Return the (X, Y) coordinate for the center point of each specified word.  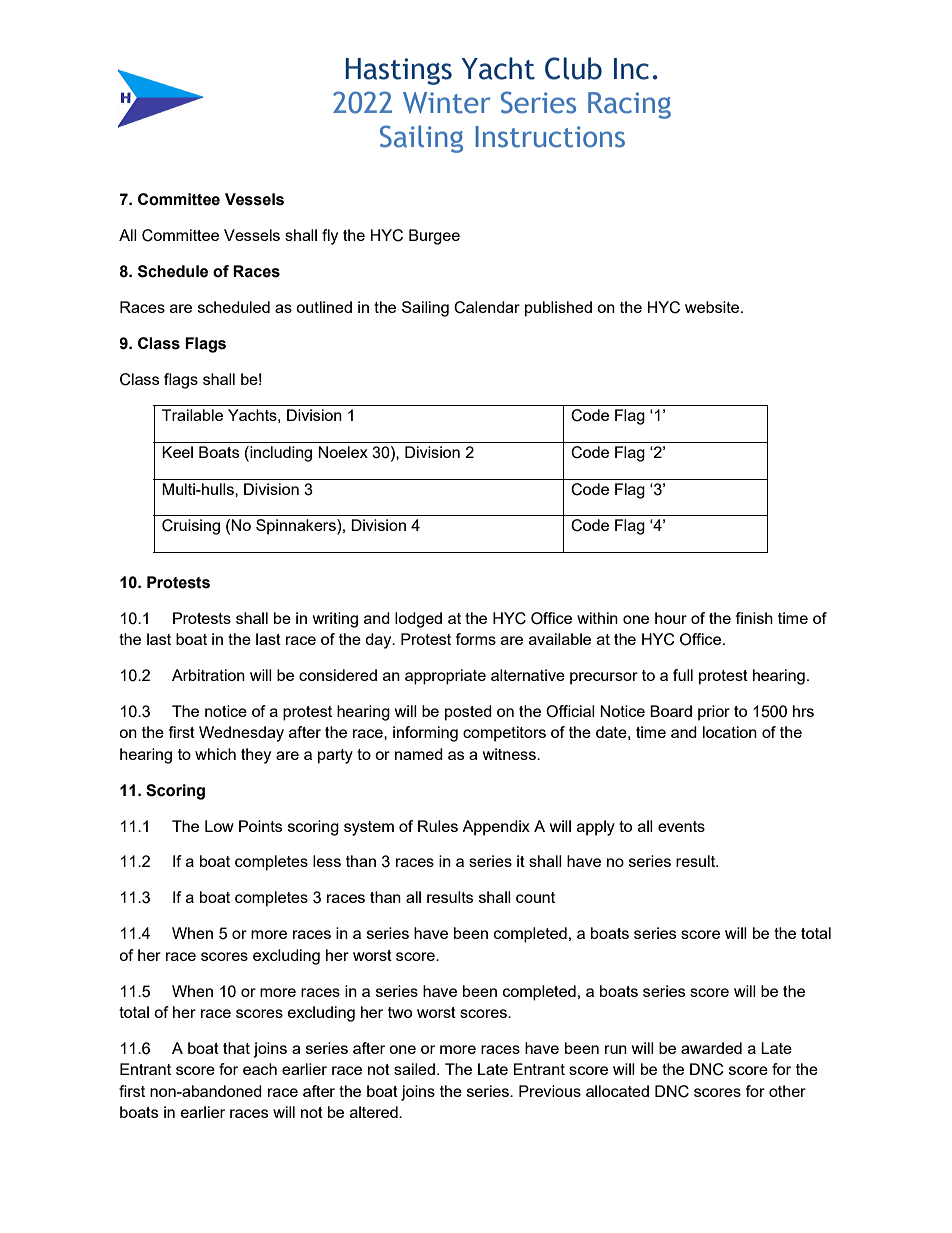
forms (476, 639)
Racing (629, 105)
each (260, 1069)
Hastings (398, 71)
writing (335, 620)
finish (754, 618)
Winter (447, 103)
